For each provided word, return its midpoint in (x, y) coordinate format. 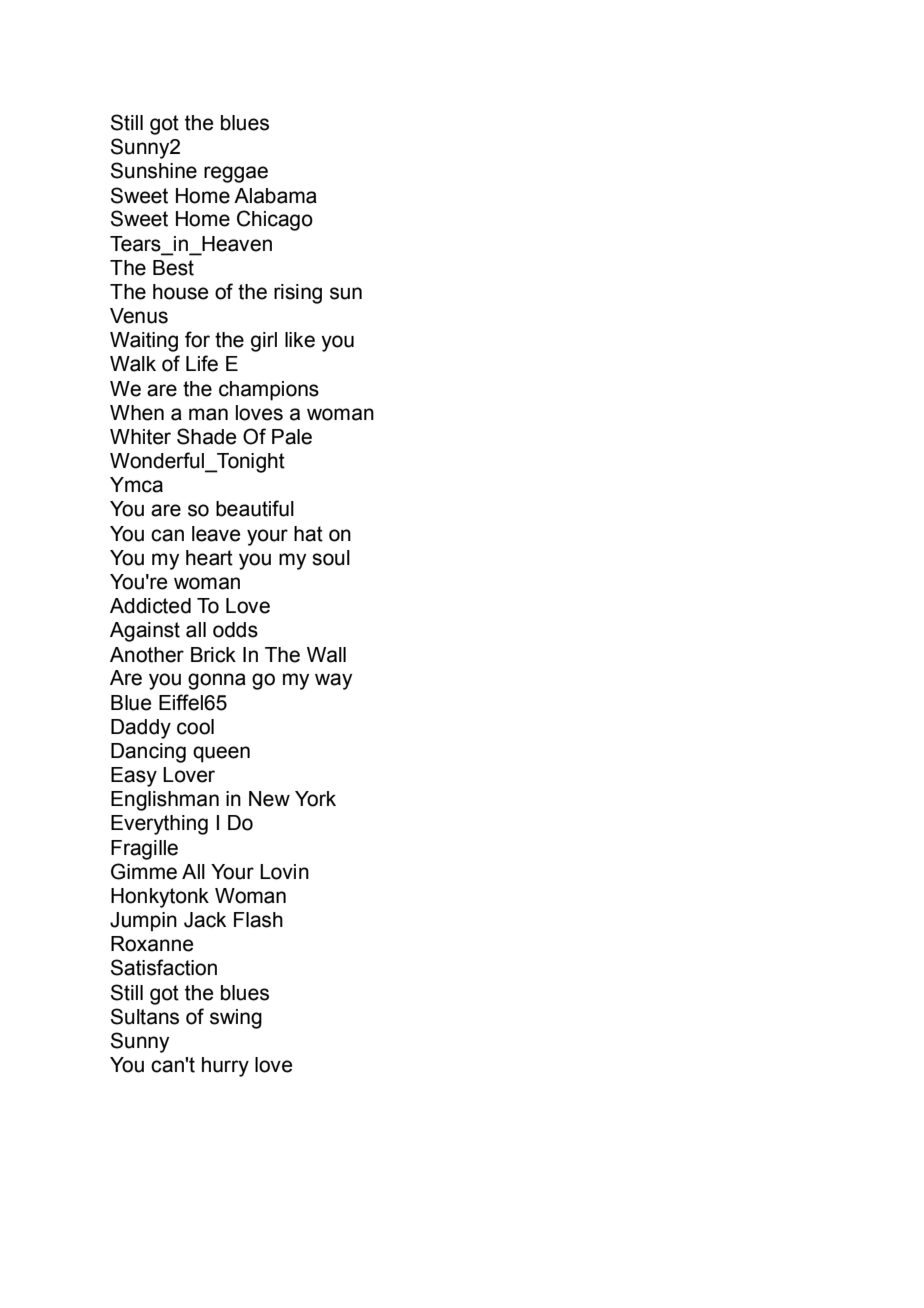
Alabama (275, 196)
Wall (326, 655)
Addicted (150, 606)
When (137, 413)
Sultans (145, 1016)
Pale (292, 437)
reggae (236, 174)
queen (221, 754)
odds (235, 630)
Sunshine (154, 170)
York (315, 799)
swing (236, 1019)
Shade (206, 436)
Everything (159, 825)
